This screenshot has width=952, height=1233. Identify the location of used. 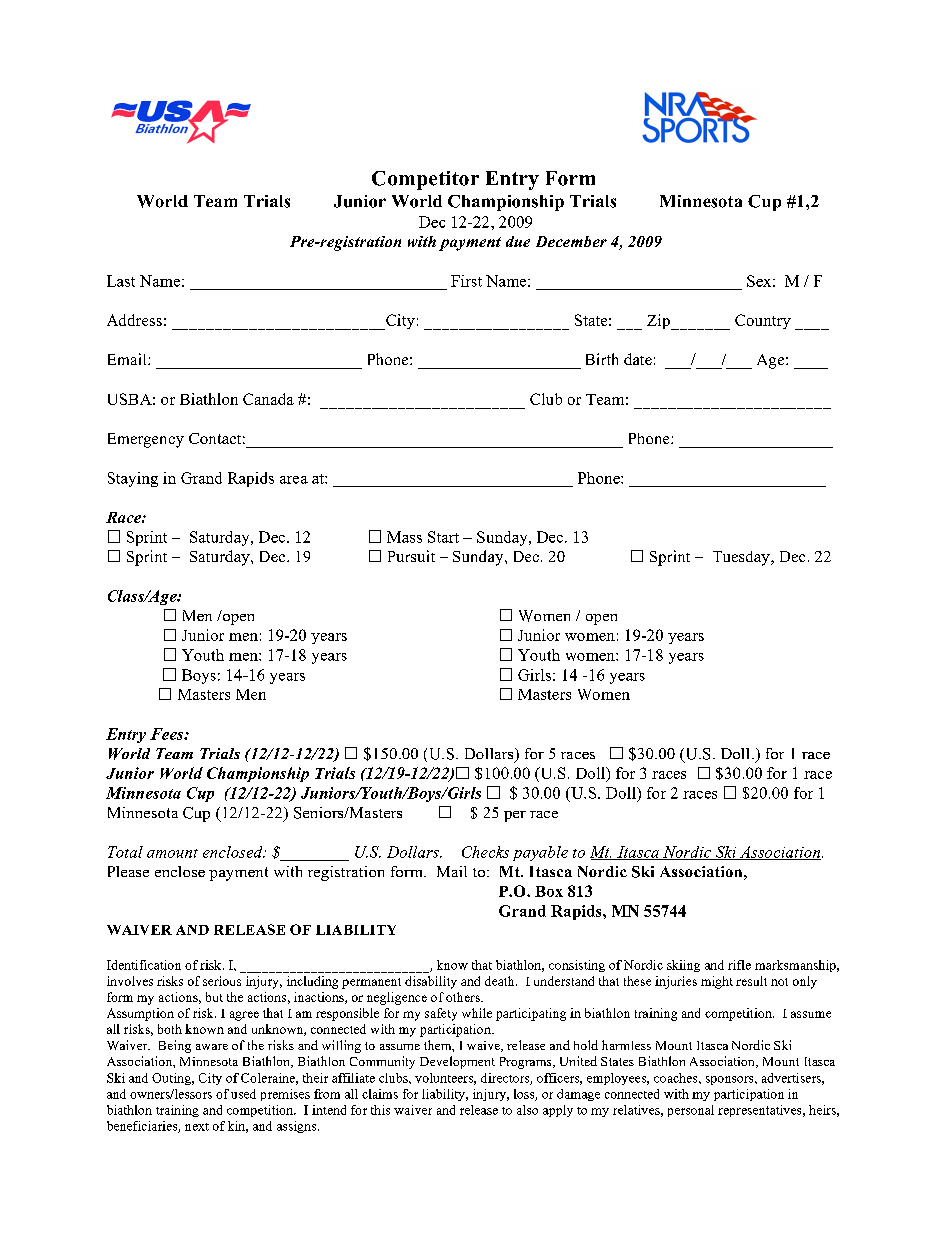
(243, 1094).
